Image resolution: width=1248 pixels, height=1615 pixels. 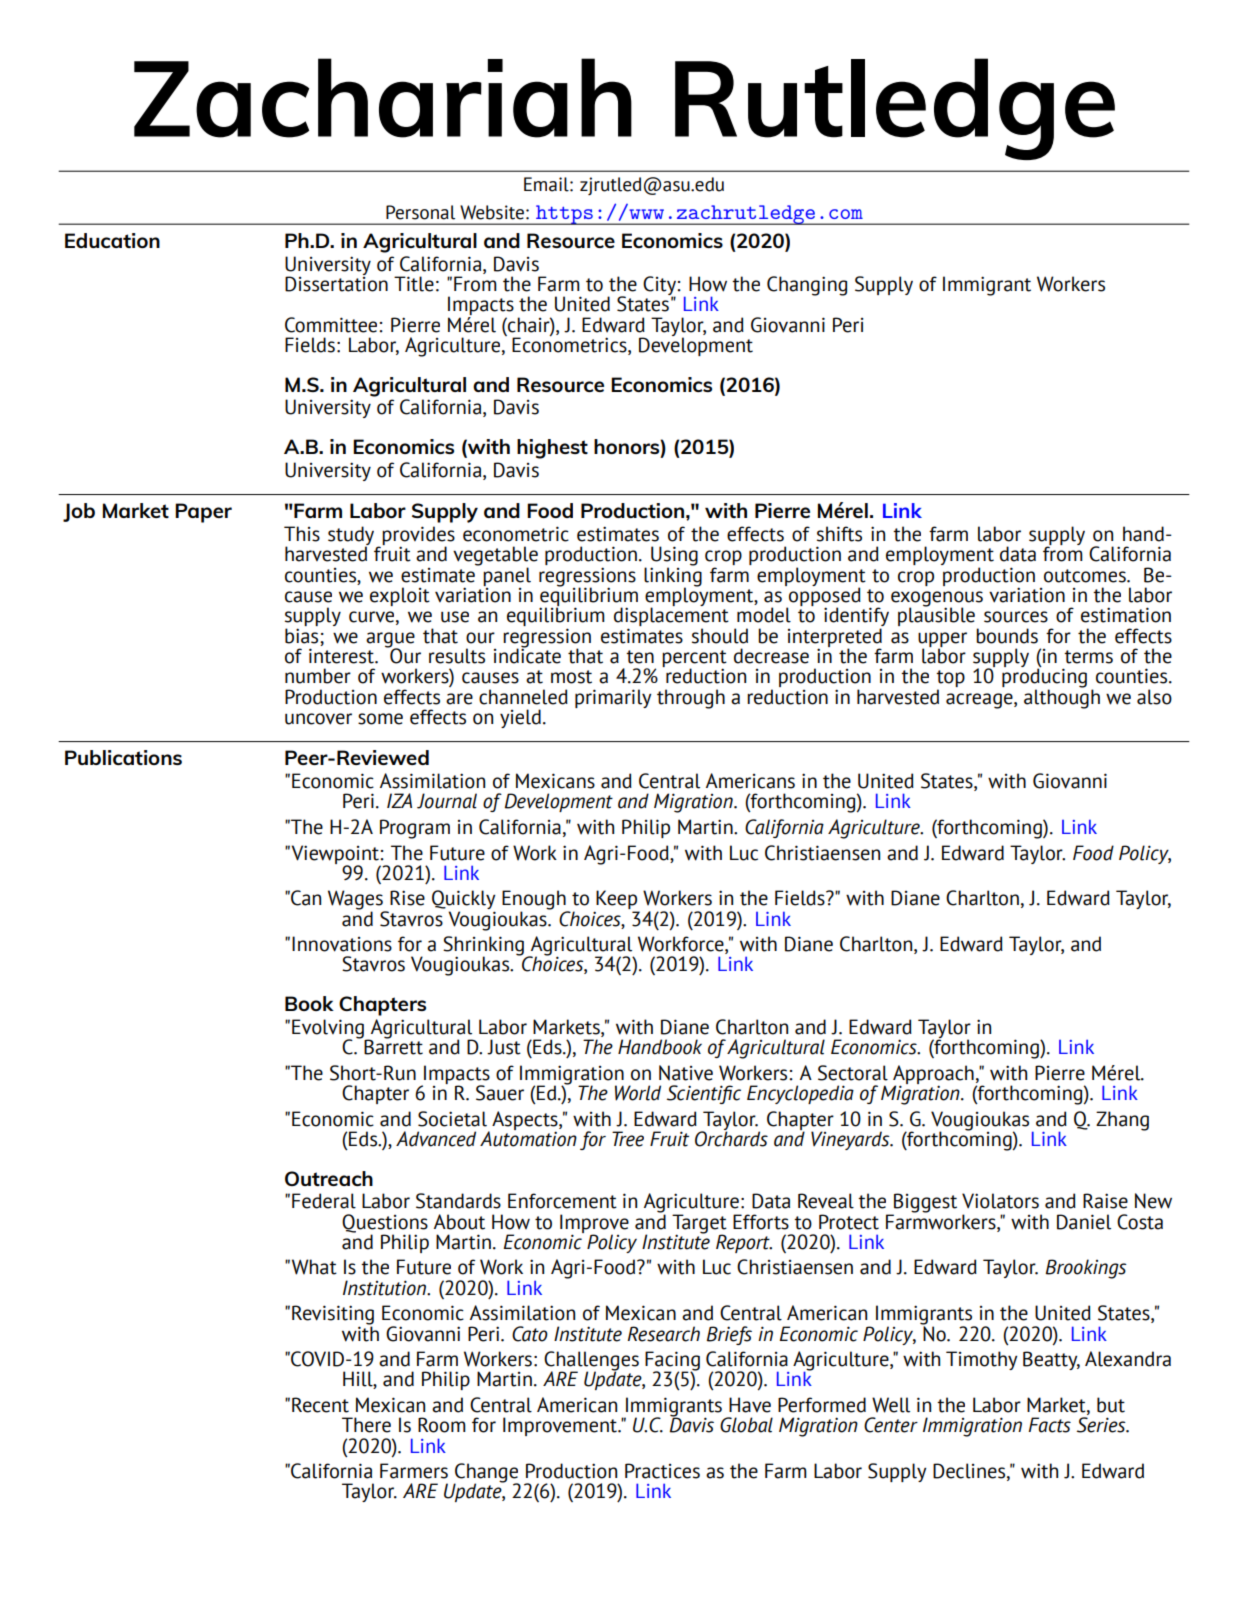 What do you see at coordinates (807, 286) in the page?
I see `Changing` at bounding box center [807, 286].
